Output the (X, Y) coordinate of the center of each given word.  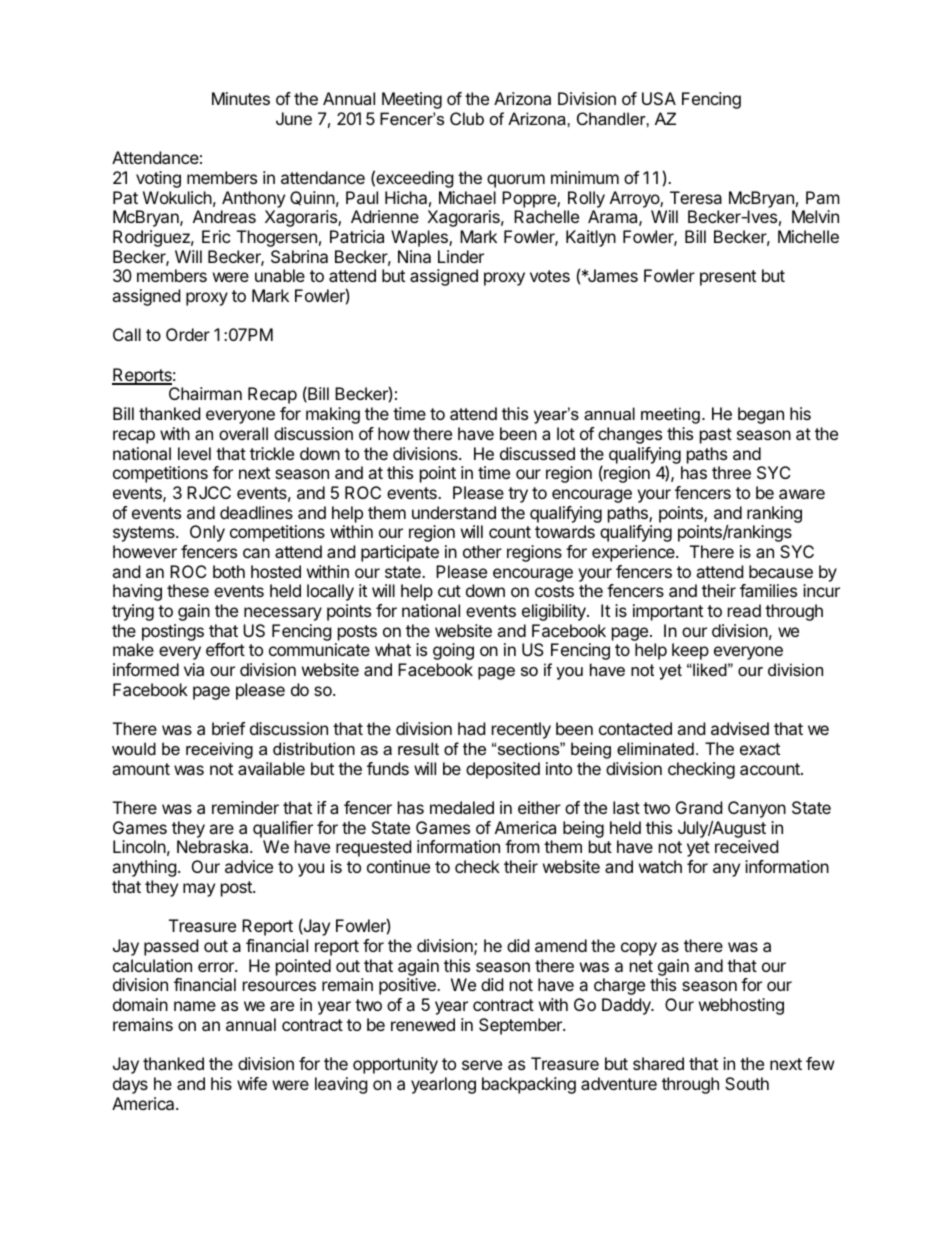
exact (760, 749)
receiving (219, 750)
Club (467, 118)
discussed (537, 453)
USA (659, 98)
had (471, 728)
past (716, 436)
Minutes (241, 98)
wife (252, 1083)
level (194, 453)
